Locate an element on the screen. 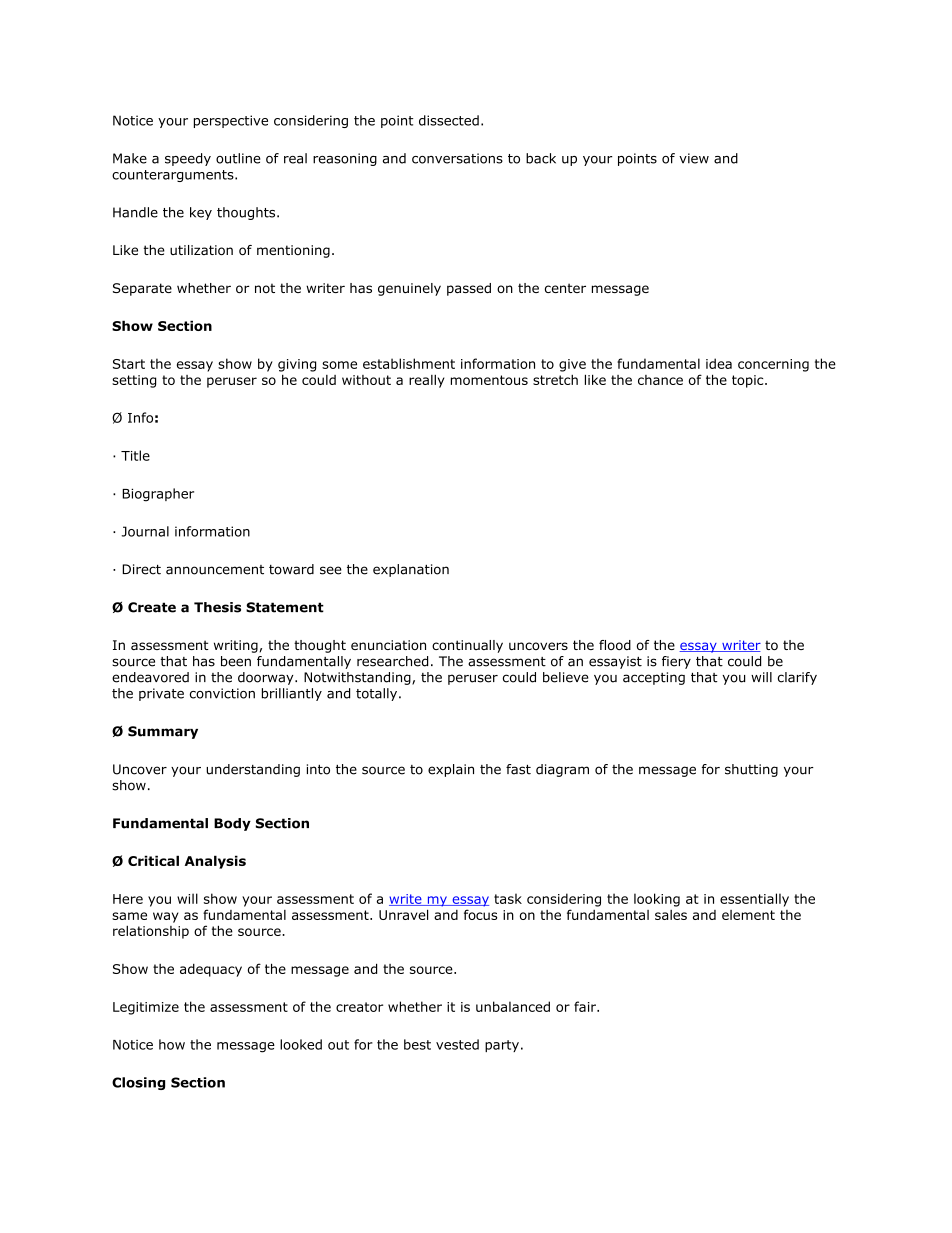  fiery is located at coordinates (676, 662).
